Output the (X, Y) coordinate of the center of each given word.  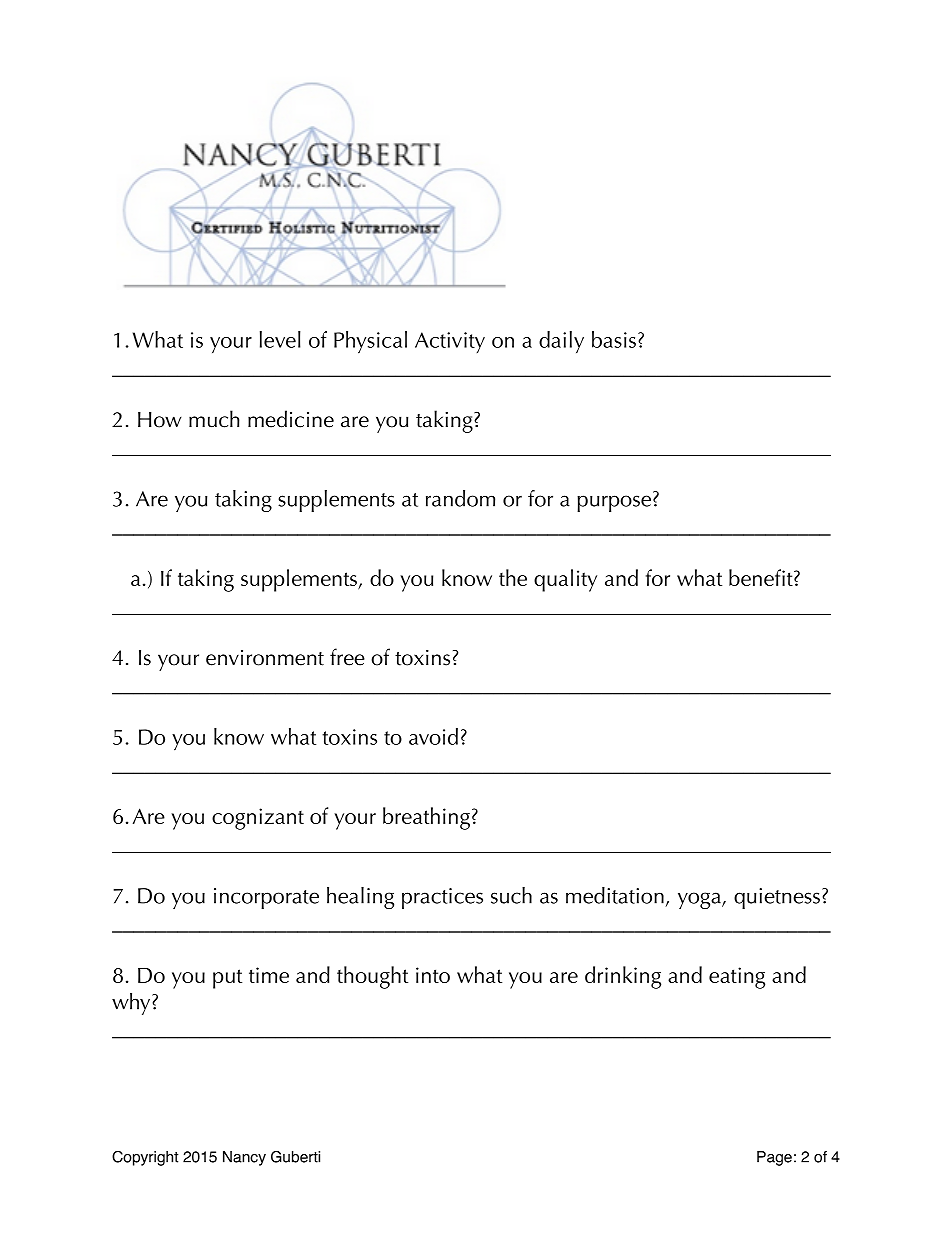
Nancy (244, 1158)
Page (774, 1158)
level (280, 339)
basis (614, 339)
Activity (450, 343)
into (433, 975)
